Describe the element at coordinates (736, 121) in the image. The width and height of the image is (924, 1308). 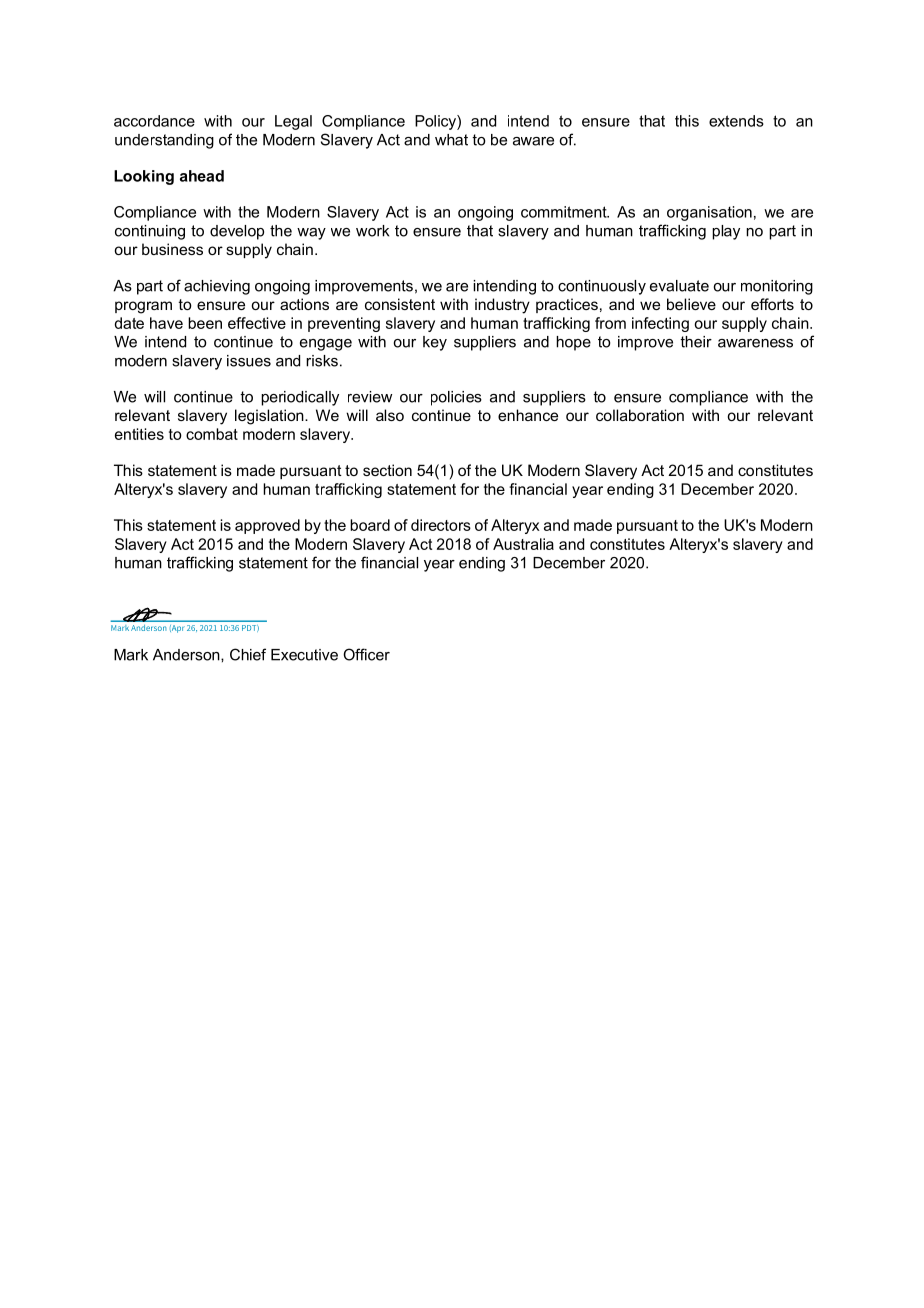
I see `extends` at that location.
